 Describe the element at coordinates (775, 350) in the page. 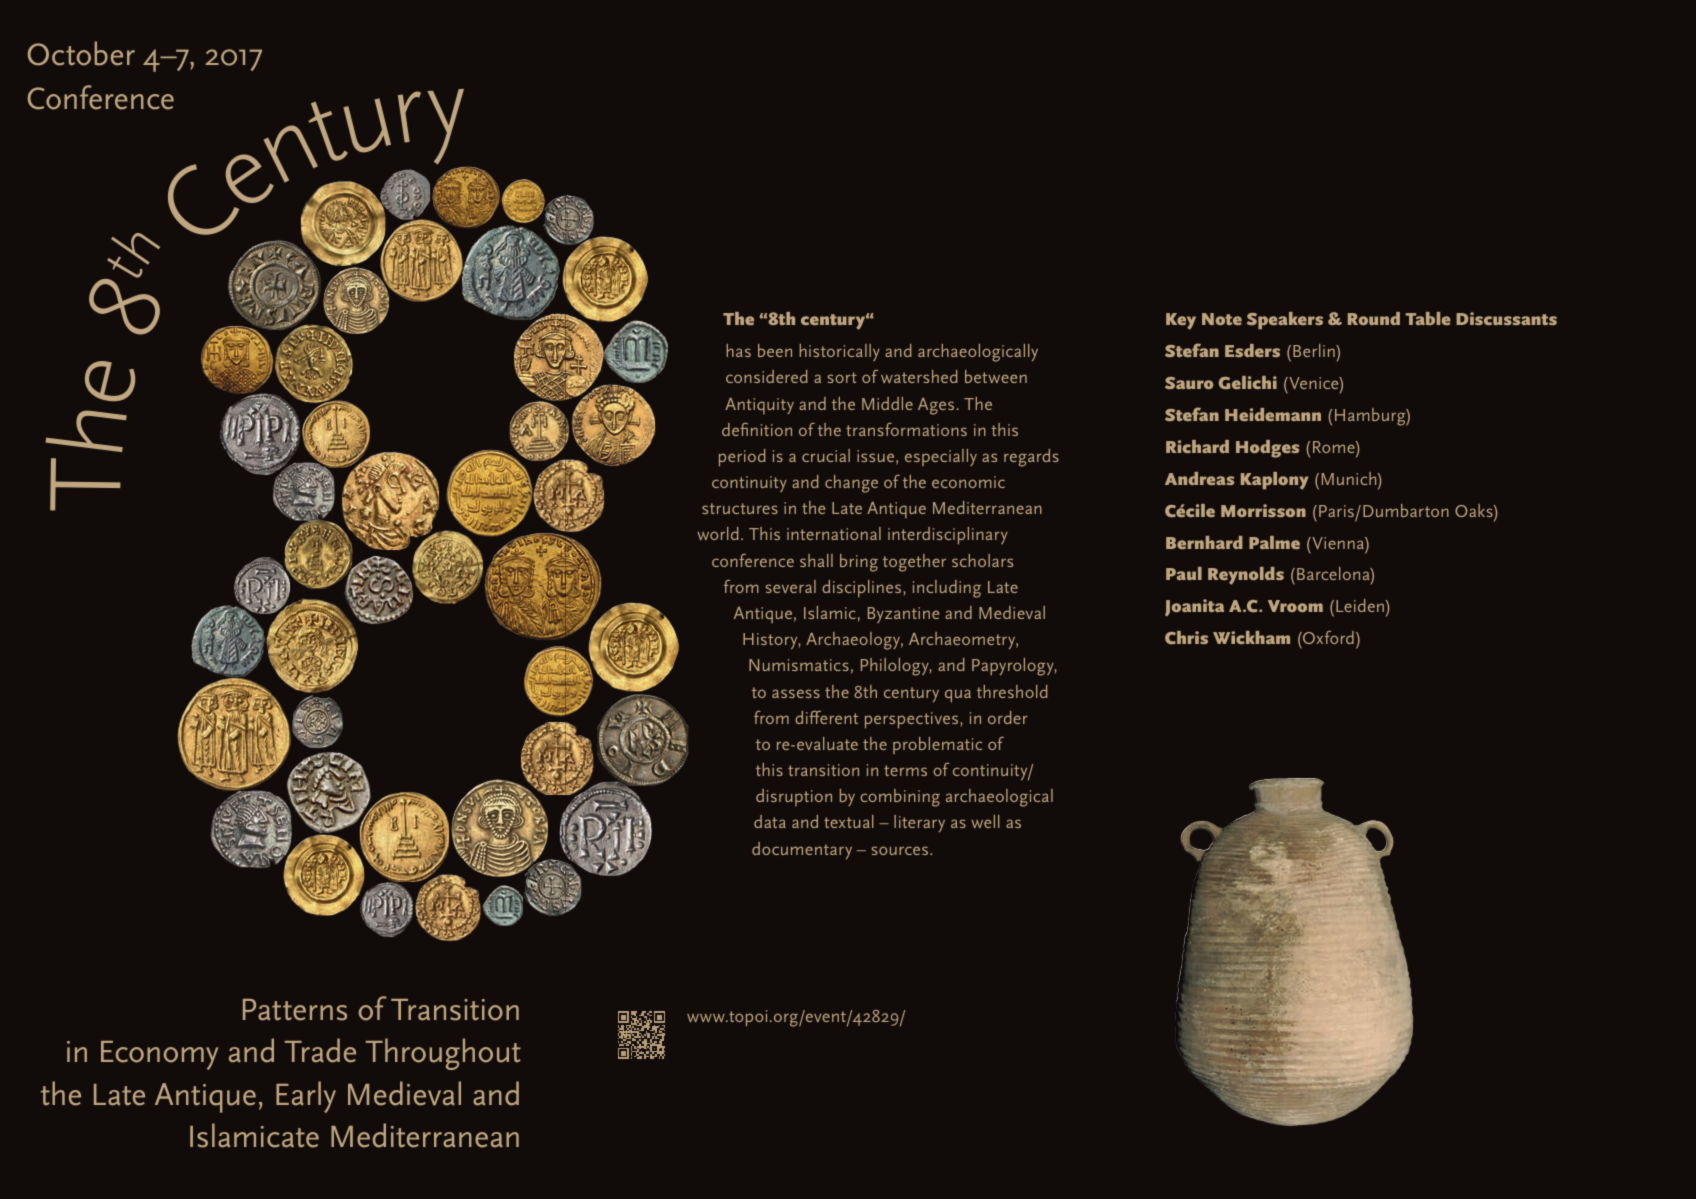

I see `been` at that location.
